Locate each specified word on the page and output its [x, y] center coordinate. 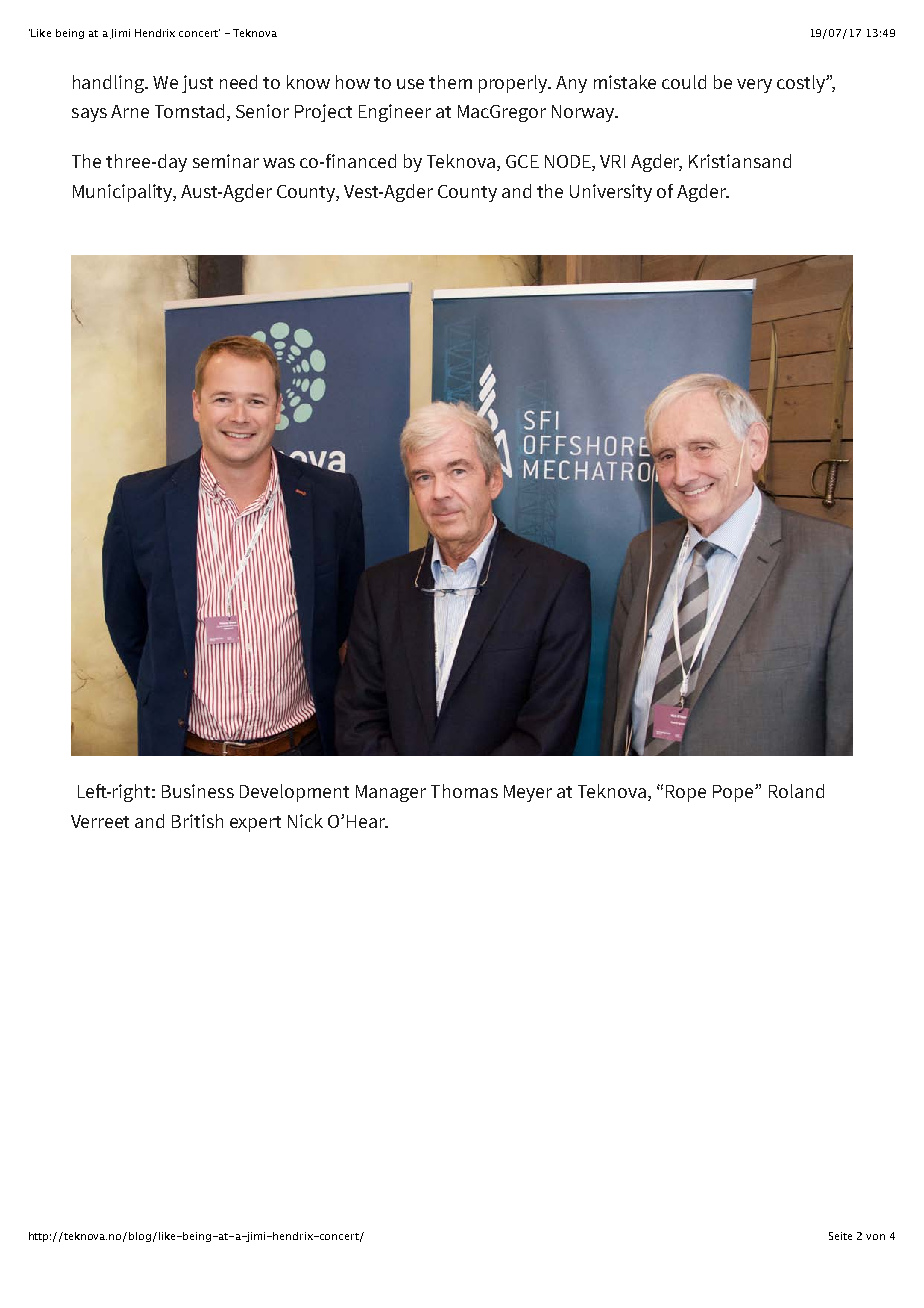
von [875, 1237]
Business [198, 791]
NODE [569, 163]
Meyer [528, 793]
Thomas [464, 791]
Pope [734, 793]
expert [255, 824]
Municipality [124, 193]
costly [802, 84]
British [197, 821]
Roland [796, 791]
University [611, 193]
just [197, 84]
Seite [840, 1236]
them [450, 82]
